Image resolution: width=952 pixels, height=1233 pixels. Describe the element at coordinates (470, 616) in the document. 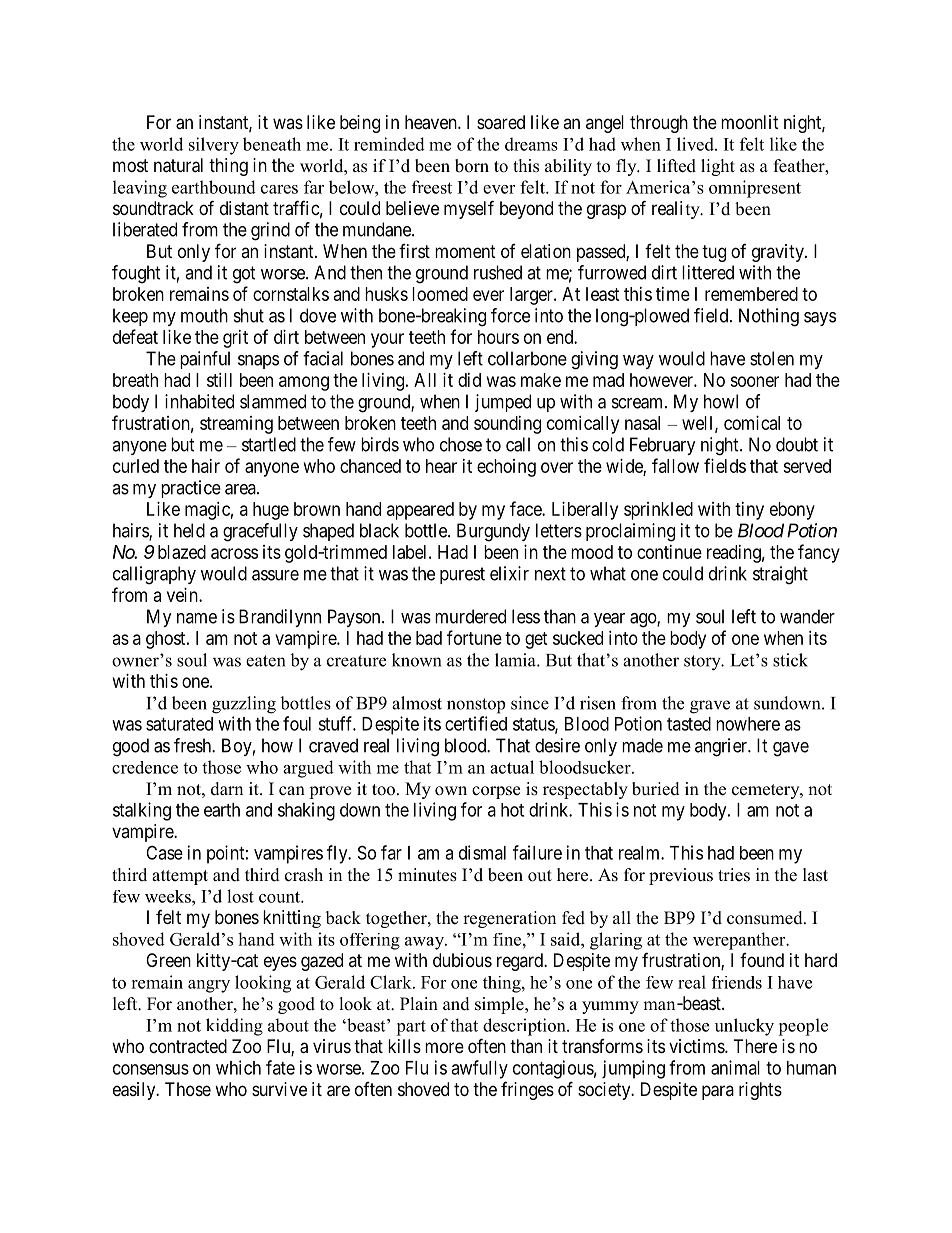

I see `murdered` at that location.
